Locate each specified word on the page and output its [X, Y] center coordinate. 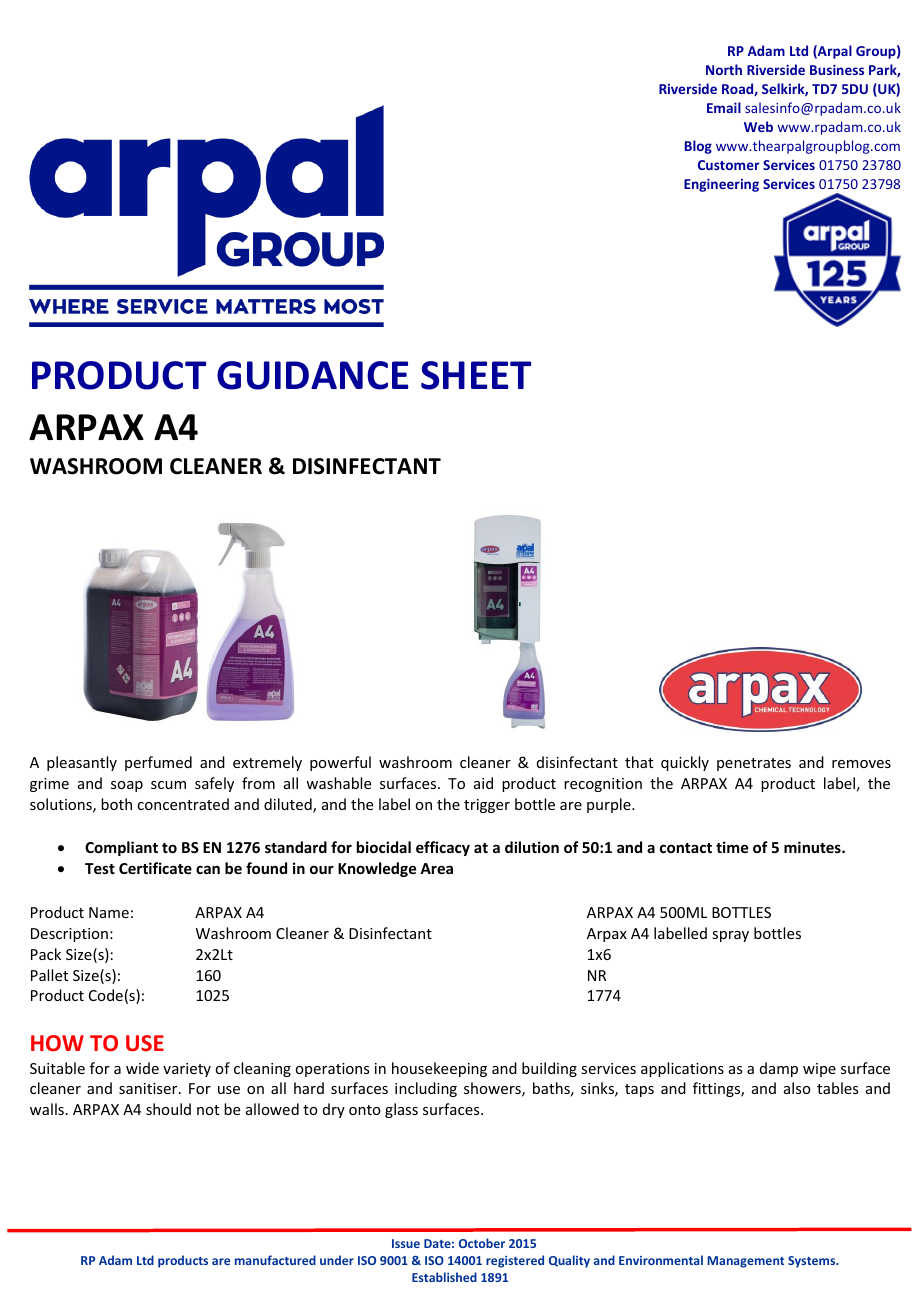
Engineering [721, 185]
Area [436, 868]
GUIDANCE [312, 375]
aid [483, 783]
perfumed [158, 763]
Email [724, 107]
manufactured [275, 1260]
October [482, 1243]
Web [758, 126]
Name [109, 912]
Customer [729, 165]
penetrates [754, 764]
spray [730, 936]
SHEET [476, 375]
